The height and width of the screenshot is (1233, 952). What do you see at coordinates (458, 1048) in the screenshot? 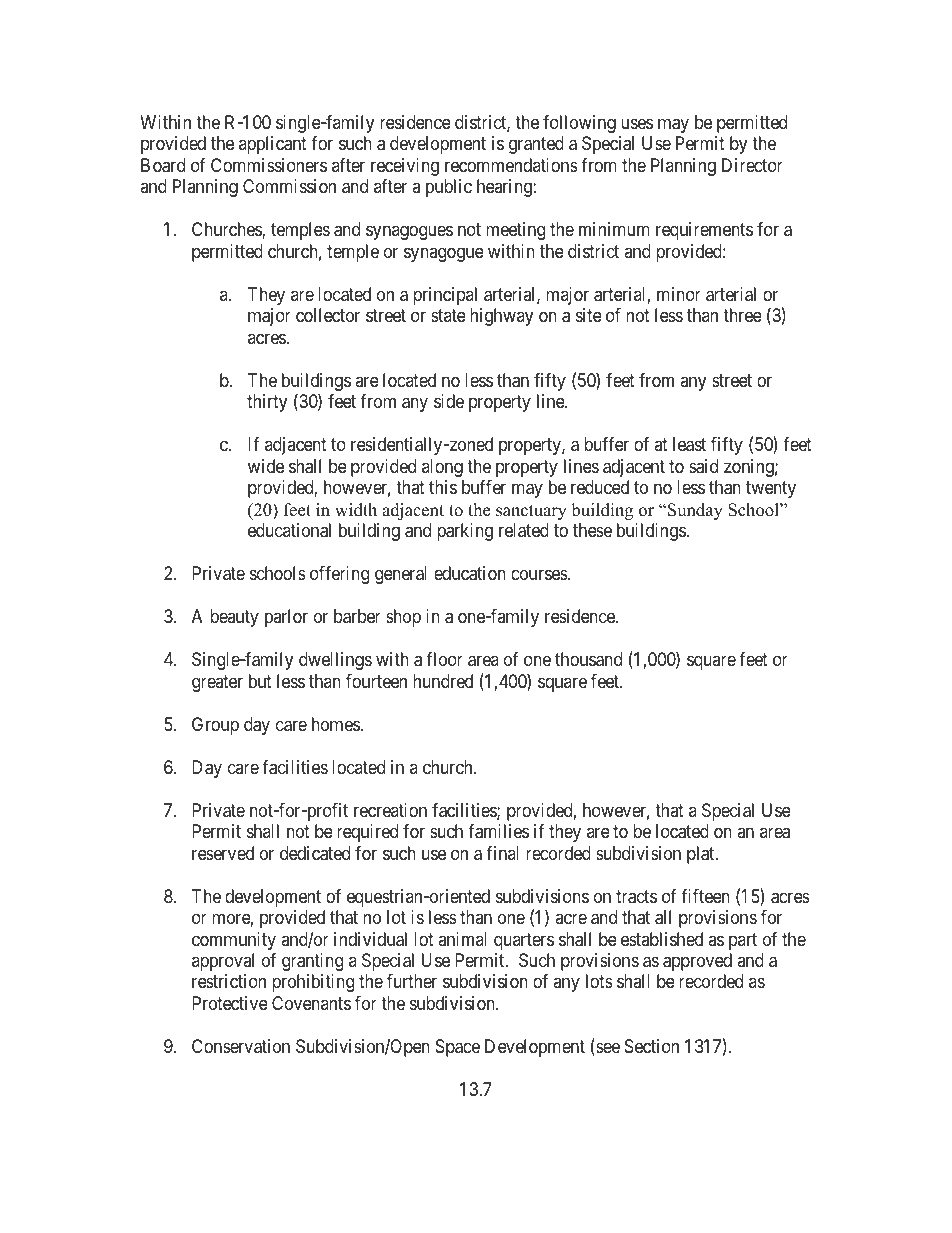
I see `Space` at bounding box center [458, 1048].
